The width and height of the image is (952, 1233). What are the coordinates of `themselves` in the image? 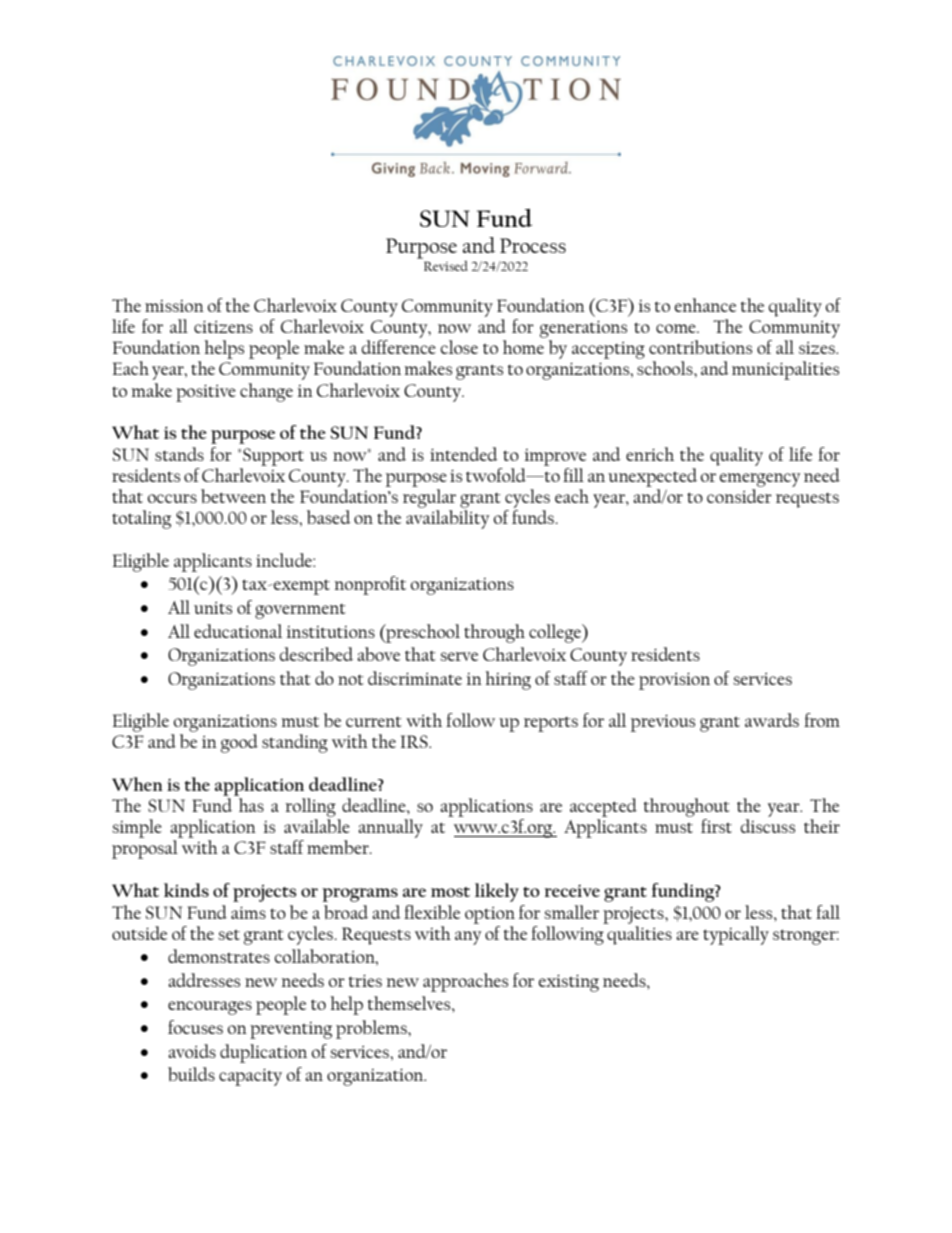 It's located at (410, 1003).
